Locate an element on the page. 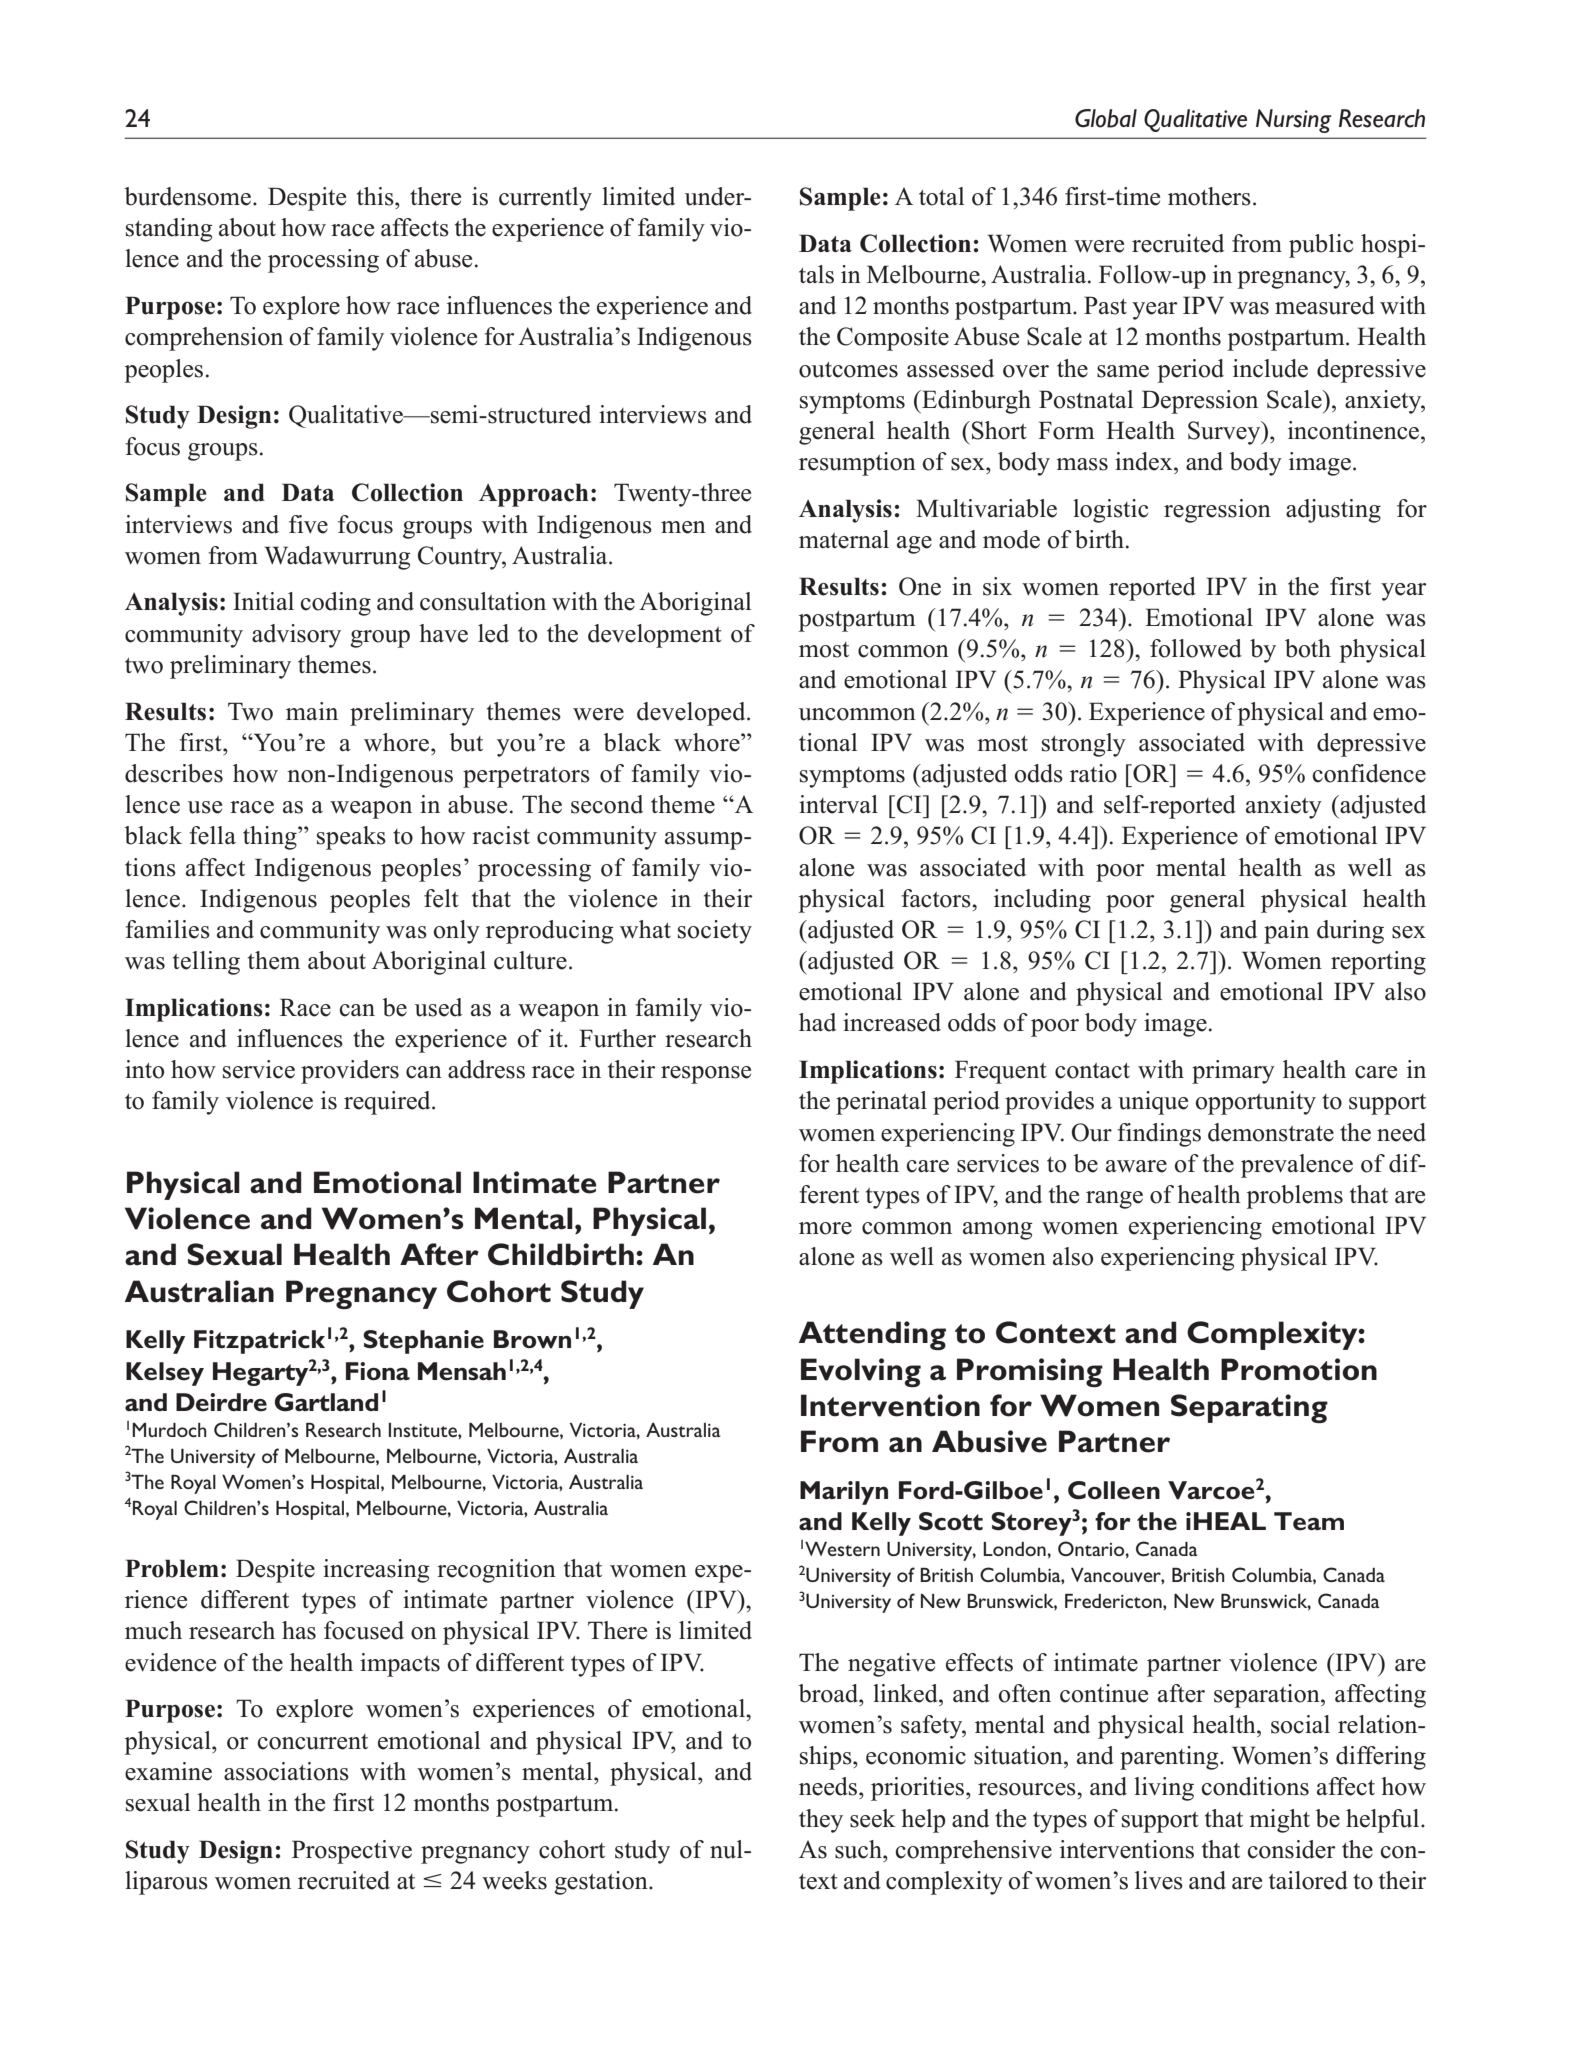 This image has width=1590, height=2058. had is located at coordinates (817, 1022).
